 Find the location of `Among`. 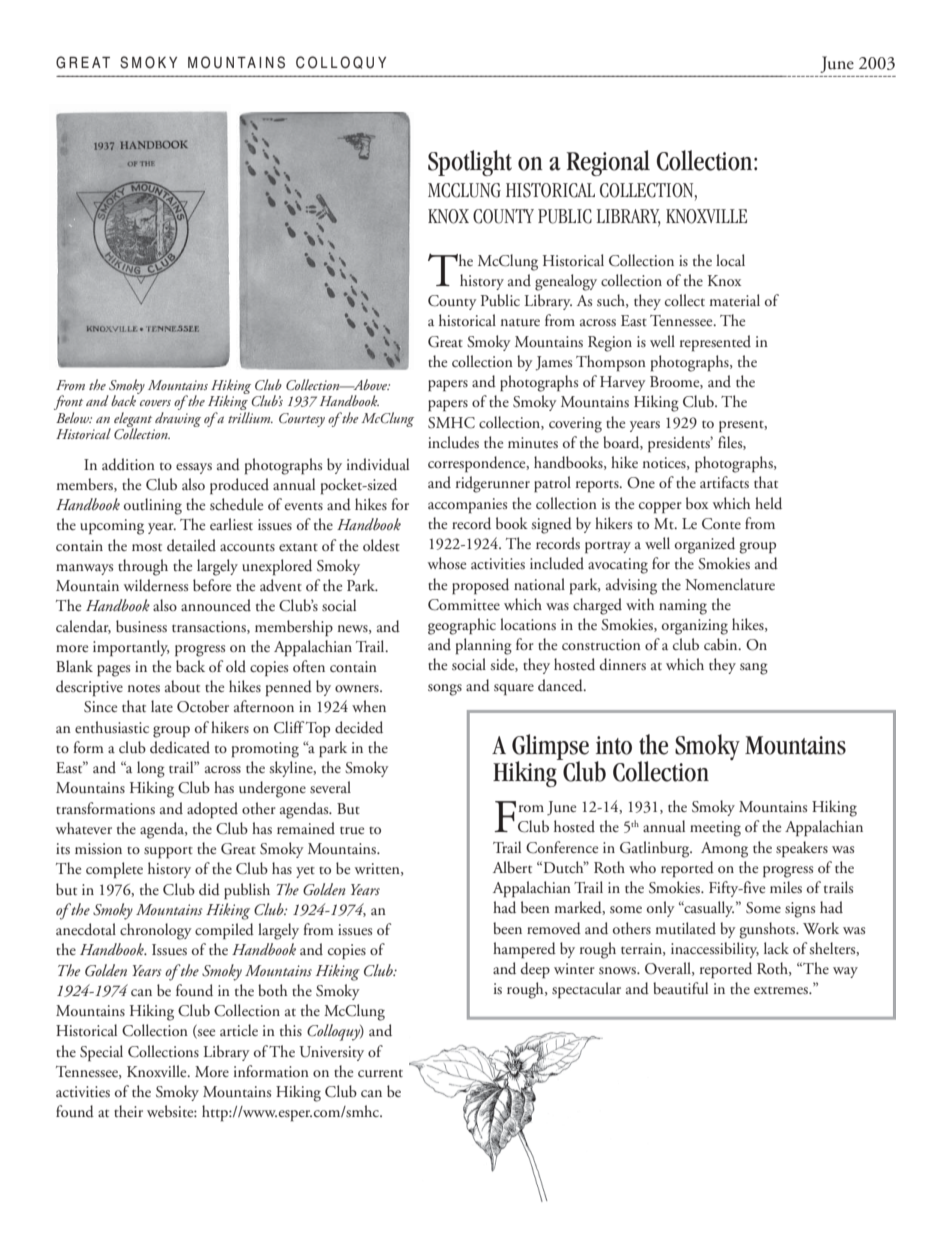

Among is located at coordinates (724, 850).
